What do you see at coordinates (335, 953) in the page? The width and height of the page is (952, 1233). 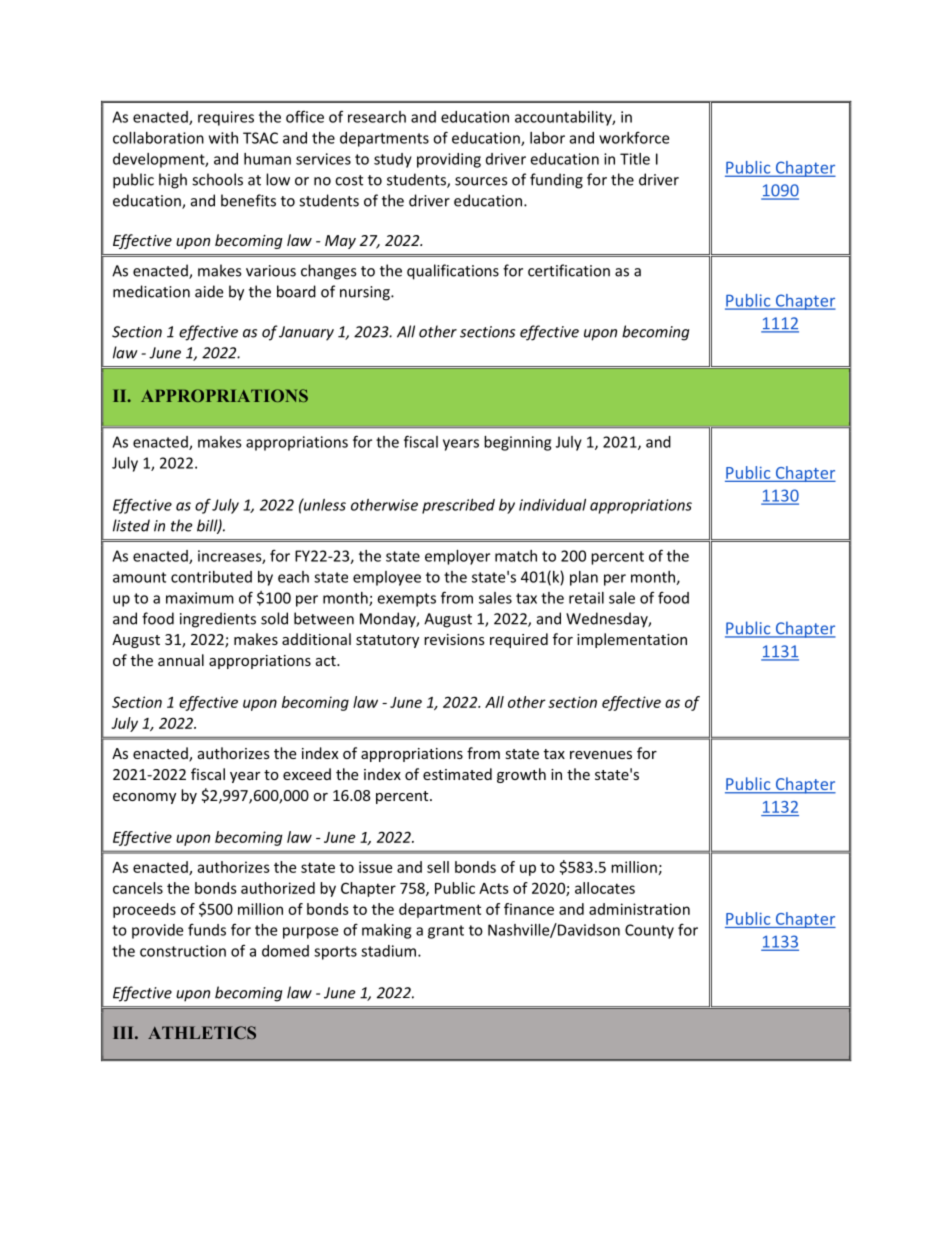 I see `sports` at bounding box center [335, 953].
